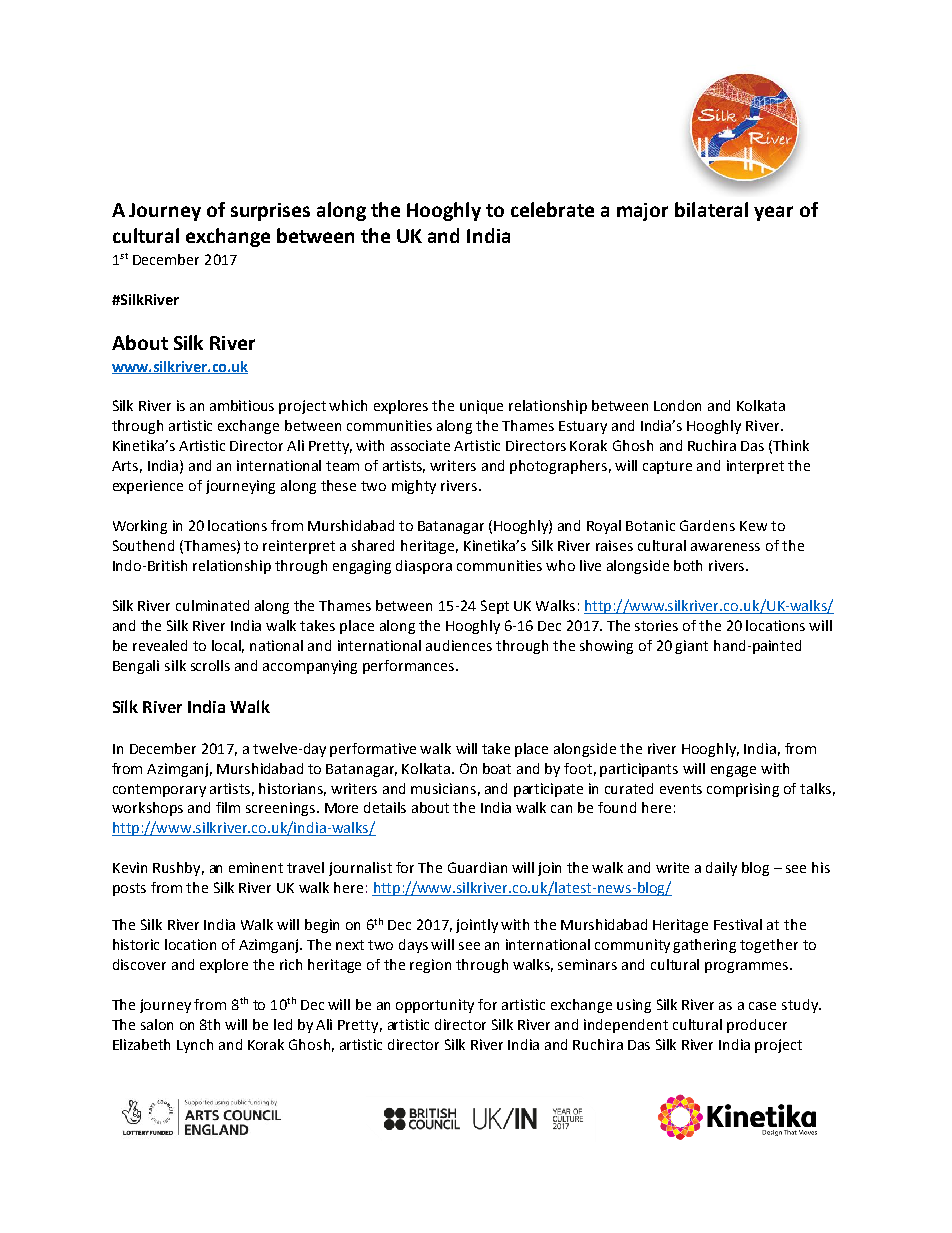 This screenshot has width=952, height=1233. I want to click on audiences, so click(459, 645).
